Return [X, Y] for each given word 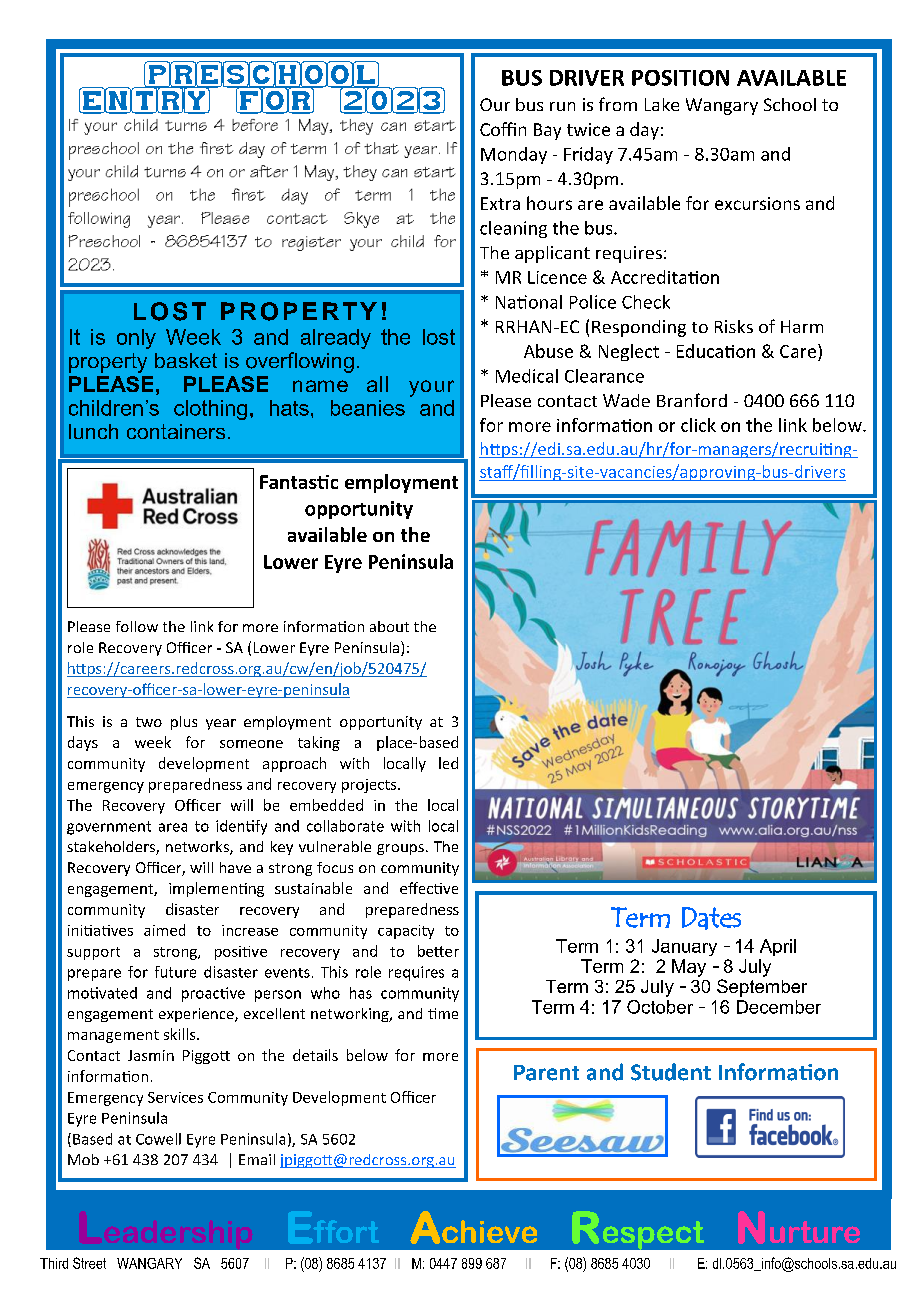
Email [257, 1159]
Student [671, 1072]
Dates [711, 918]
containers [176, 431]
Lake [662, 104]
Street [89, 1263]
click [698, 425]
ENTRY [145, 99]
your [431, 388]
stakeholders [112, 848]
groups [400, 849]
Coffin [503, 129]
